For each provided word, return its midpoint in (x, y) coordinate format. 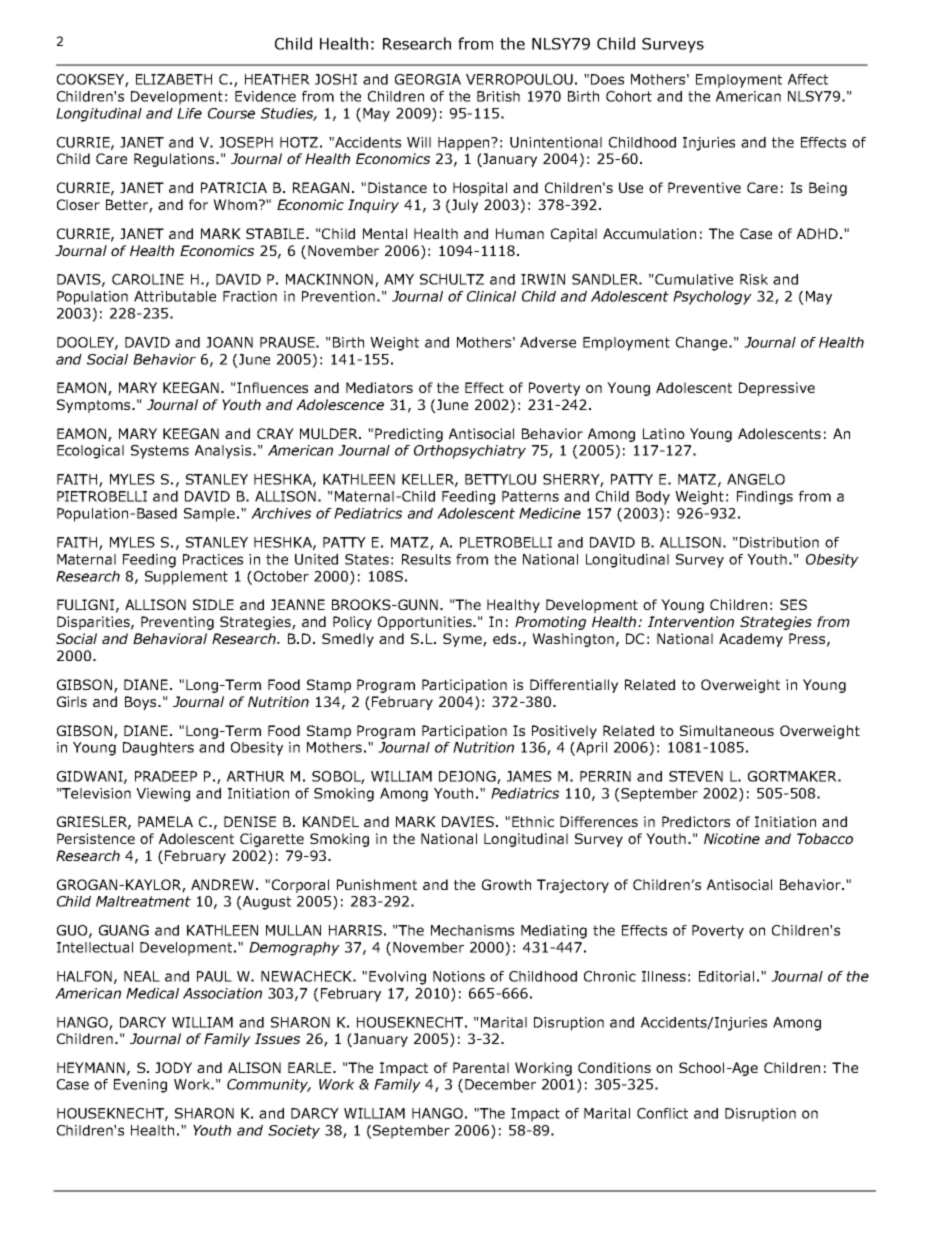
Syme (463, 640)
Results (426, 559)
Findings (765, 498)
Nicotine (732, 838)
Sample (209, 515)
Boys (142, 703)
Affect (808, 79)
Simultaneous (727, 730)
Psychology (712, 298)
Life (189, 113)
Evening (140, 1086)
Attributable (175, 296)
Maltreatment (143, 901)
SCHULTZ (452, 279)
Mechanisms (472, 930)
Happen (465, 144)
